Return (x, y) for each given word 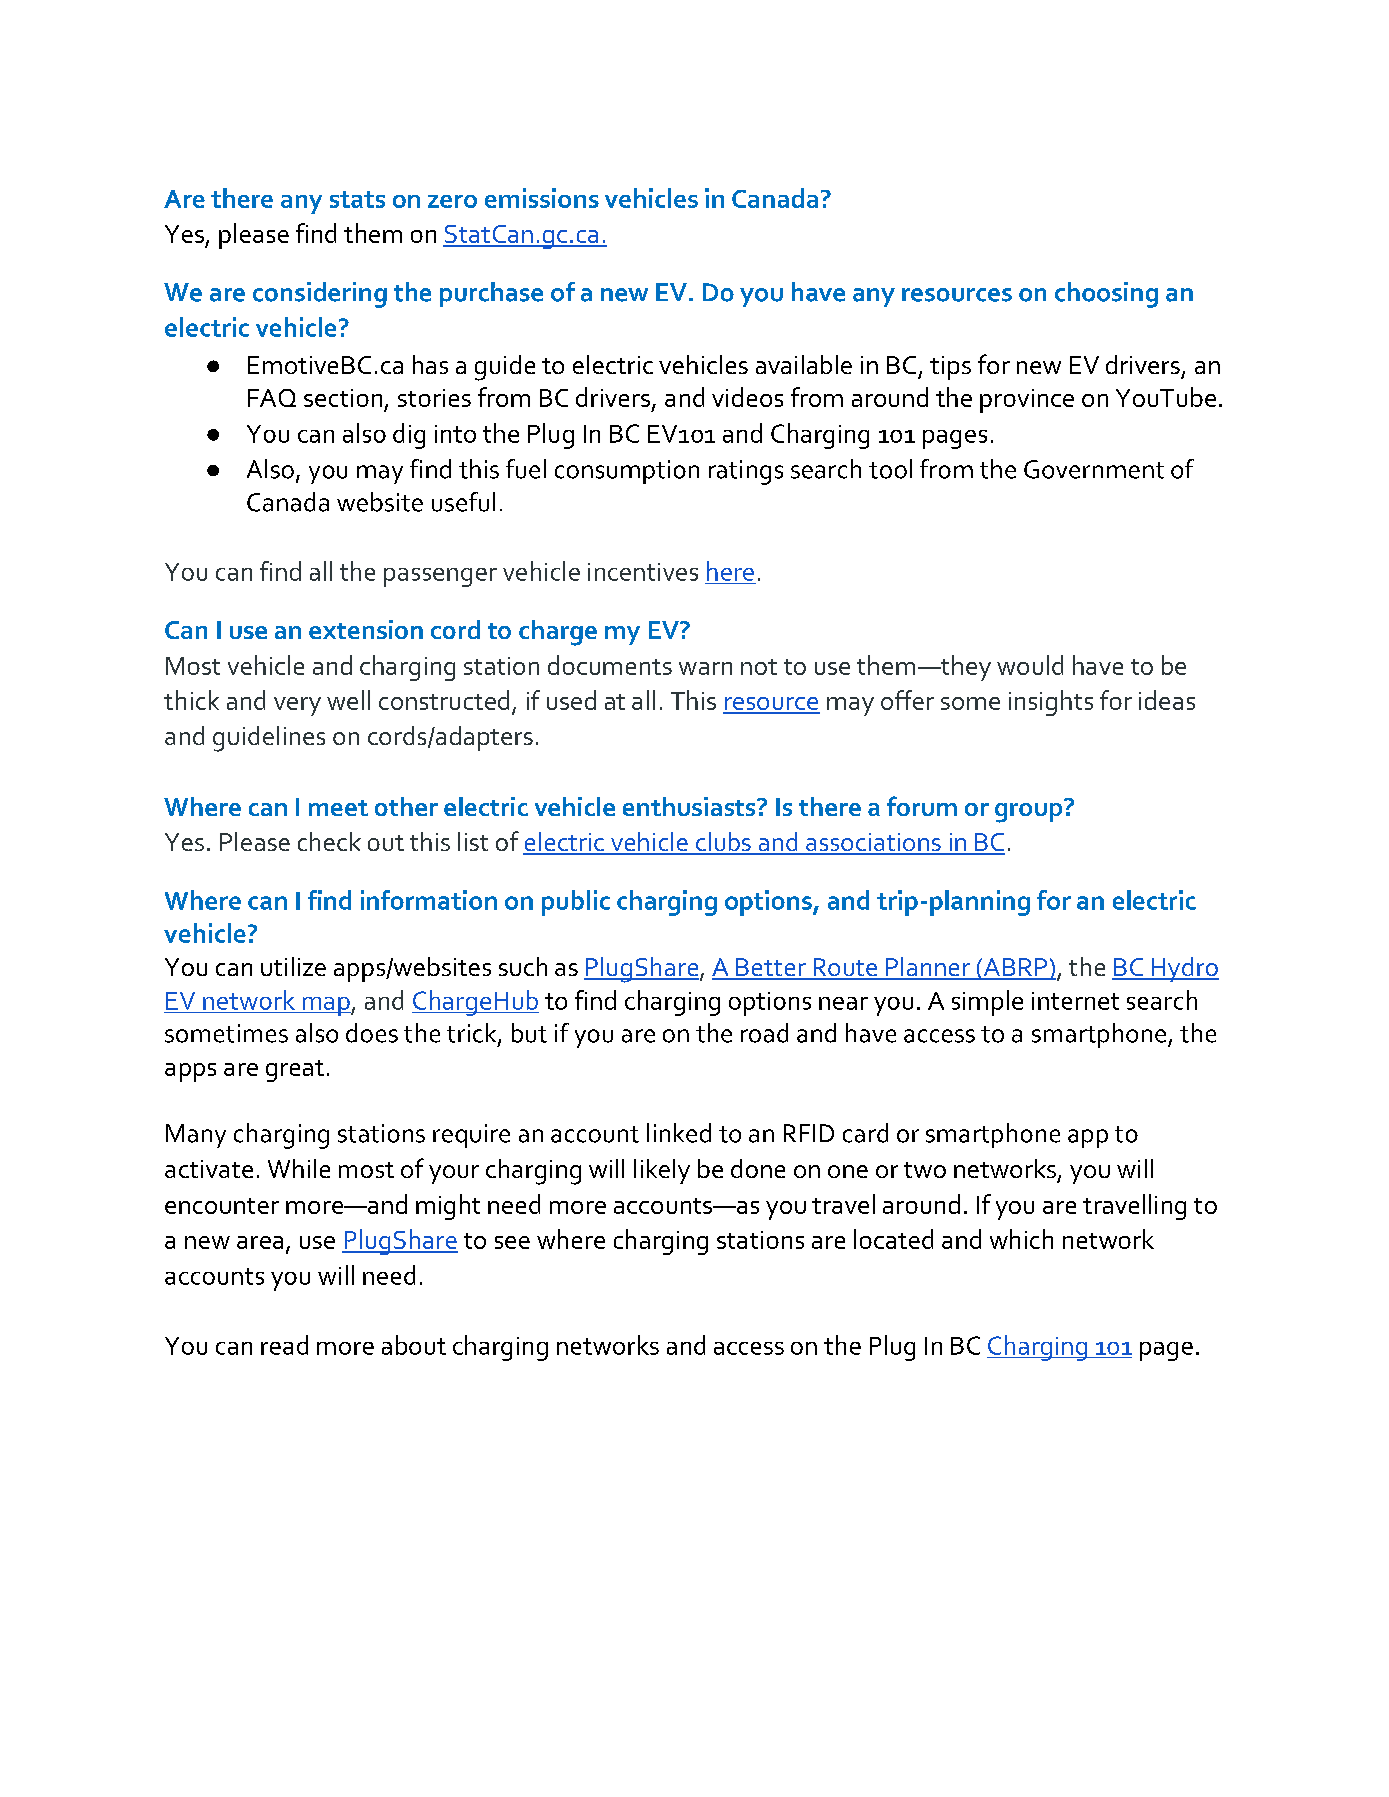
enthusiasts (690, 806)
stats (357, 199)
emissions (542, 198)
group (1030, 811)
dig (409, 436)
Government (1094, 469)
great (295, 1071)
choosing (1106, 295)
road (764, 1033)
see (512, 1242)
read (284, 1345)
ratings (746, 472)
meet (338, 808)
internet (1075, 1001)
